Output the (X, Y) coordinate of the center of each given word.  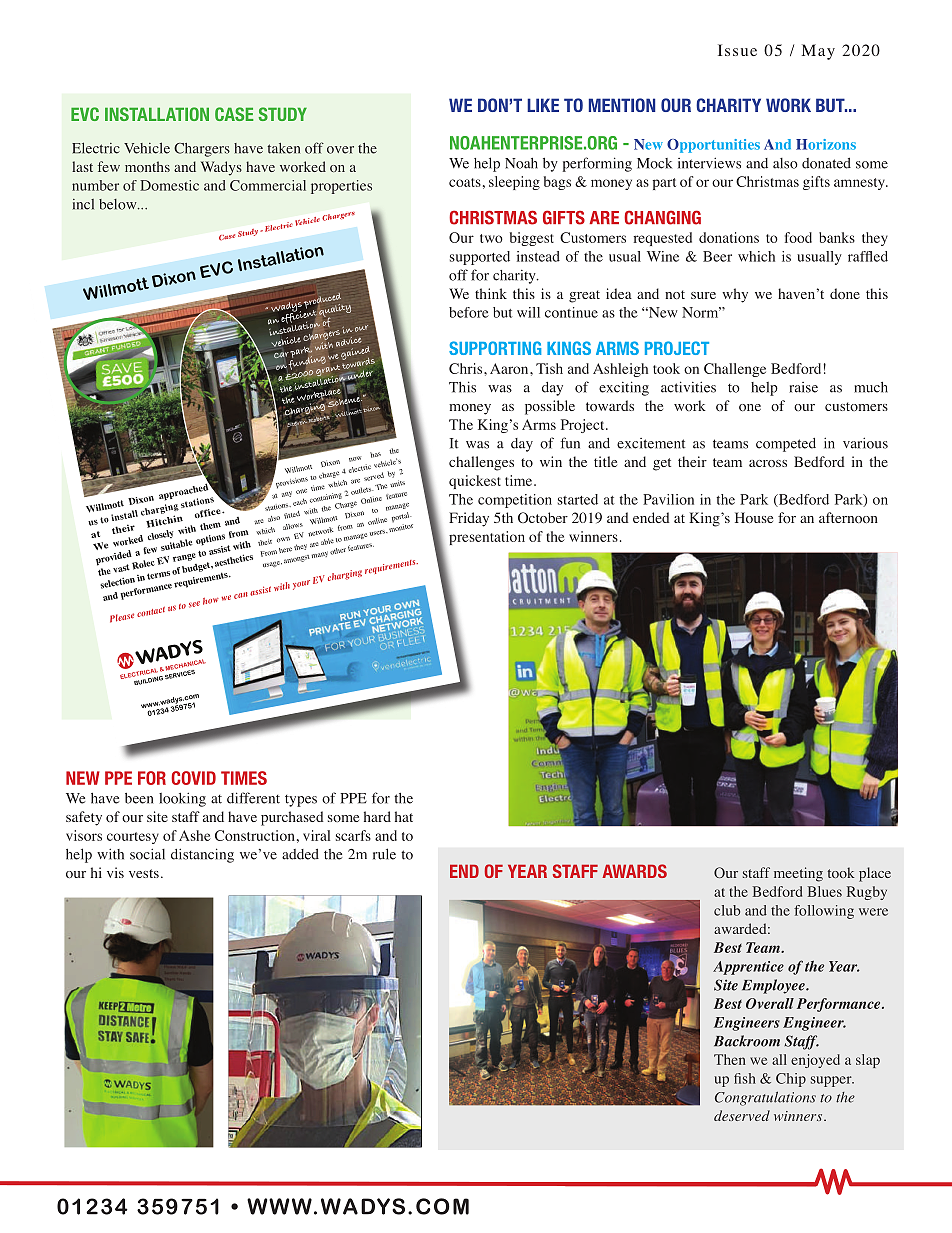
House (754, 517)
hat (404, 816)
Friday (469, 519)
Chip (791, 1080)
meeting (798, 874)
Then (730, 1059)
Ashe (195, 835)
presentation (487, 538)
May (818, 52)
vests (144, 873)
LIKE (543, 105)
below (119, 204)
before (469, 312)
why (735, 295)
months (147, 166)
